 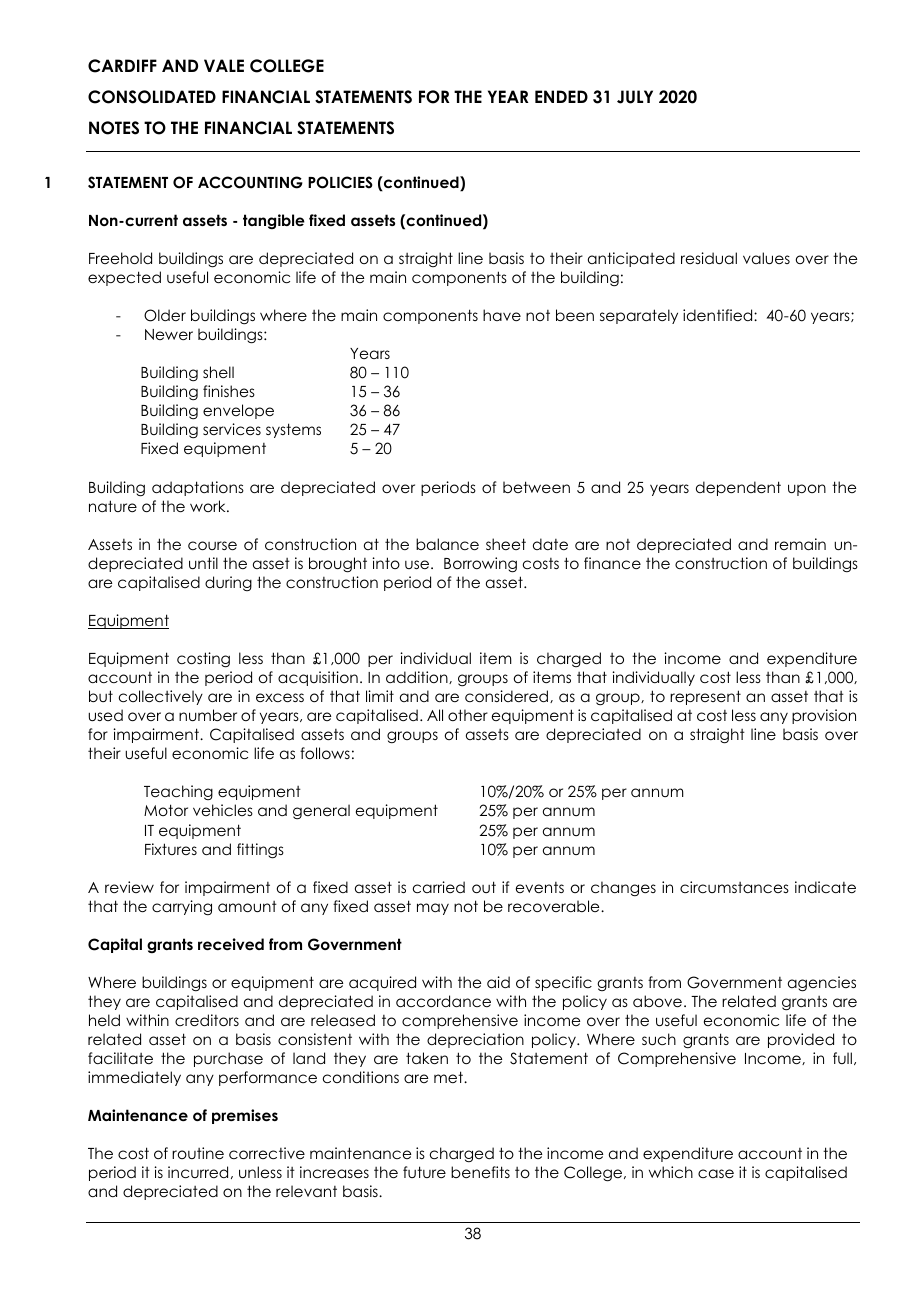 What do you see at coordinates (439, 887) in the screenshot?
I see `carried` at bounding box center [439, 887].
